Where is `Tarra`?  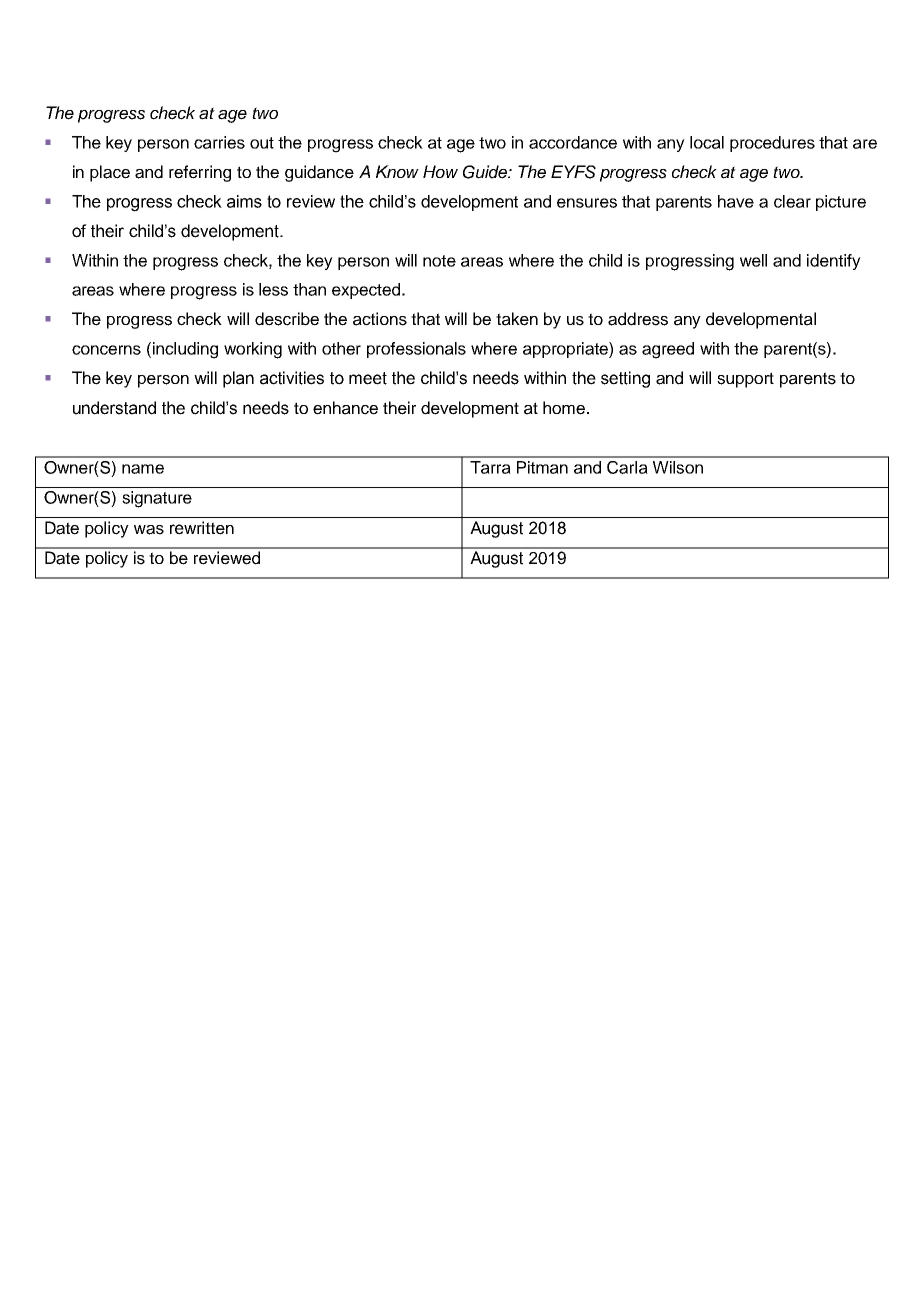 Tarra is located at coordinates (490, 467).
